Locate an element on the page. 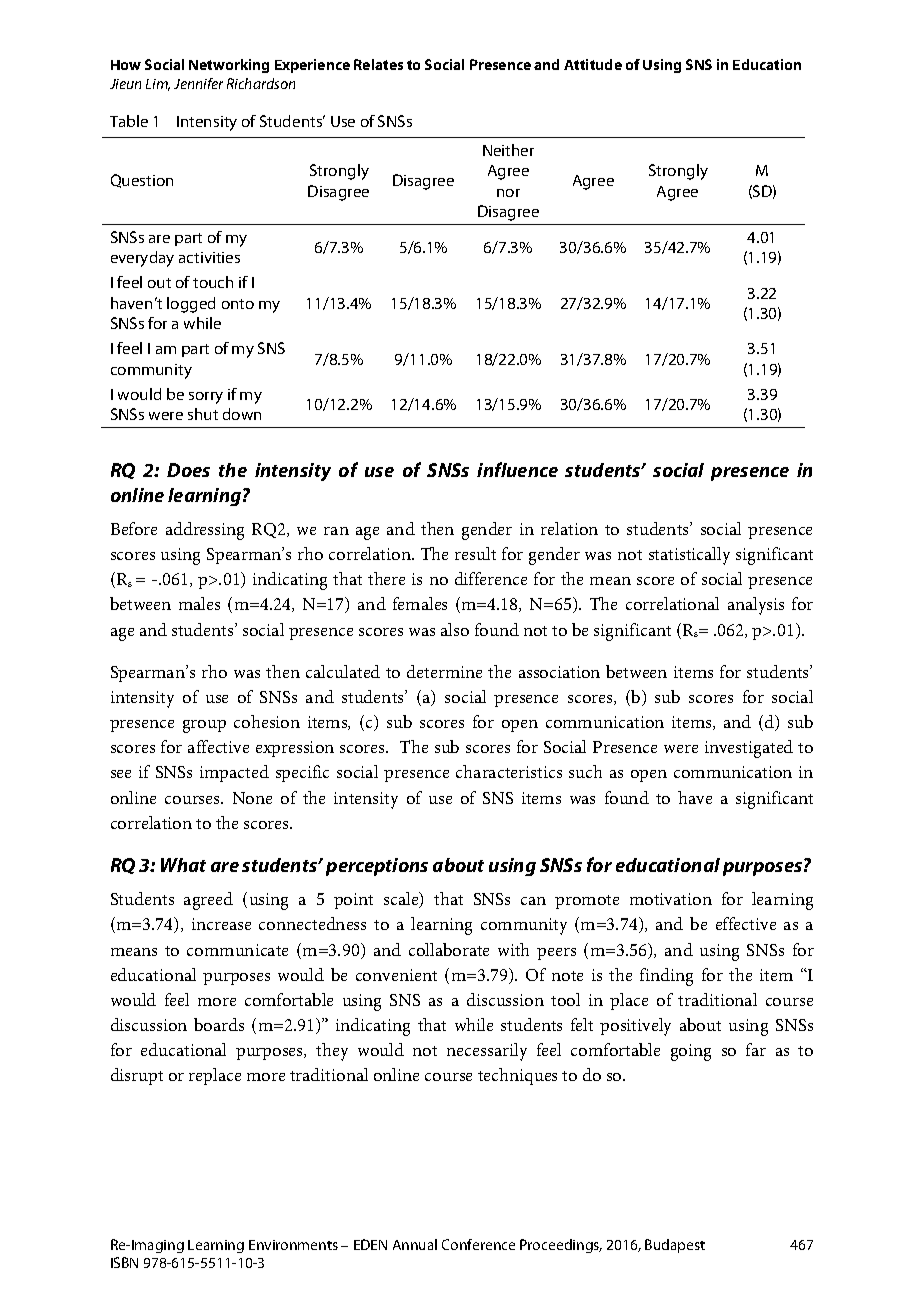 The height and width of the image is (1308, 924). statistically is located at coordinates (689, 556).
